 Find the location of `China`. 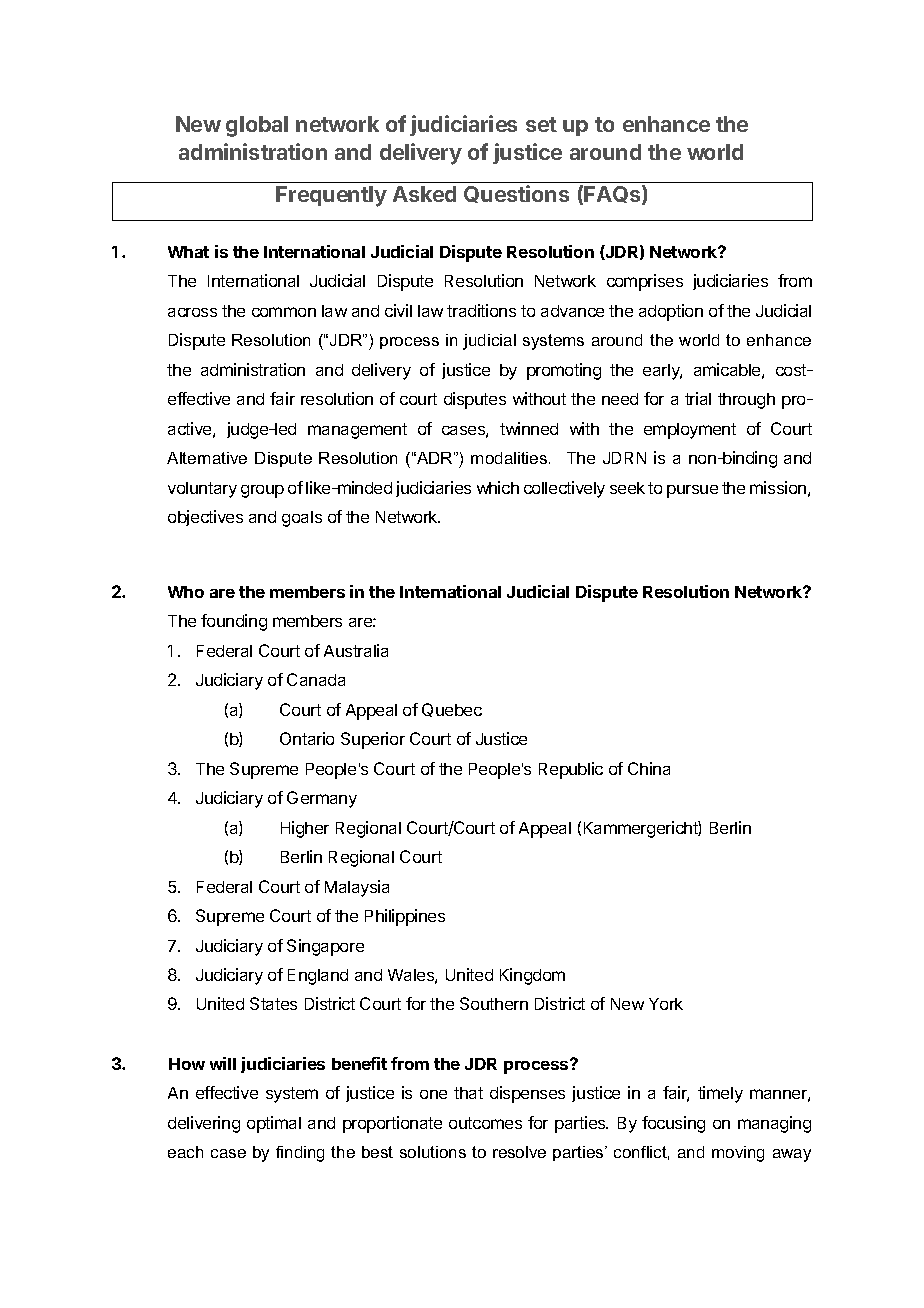

China is located at coordinates (649, 768).
